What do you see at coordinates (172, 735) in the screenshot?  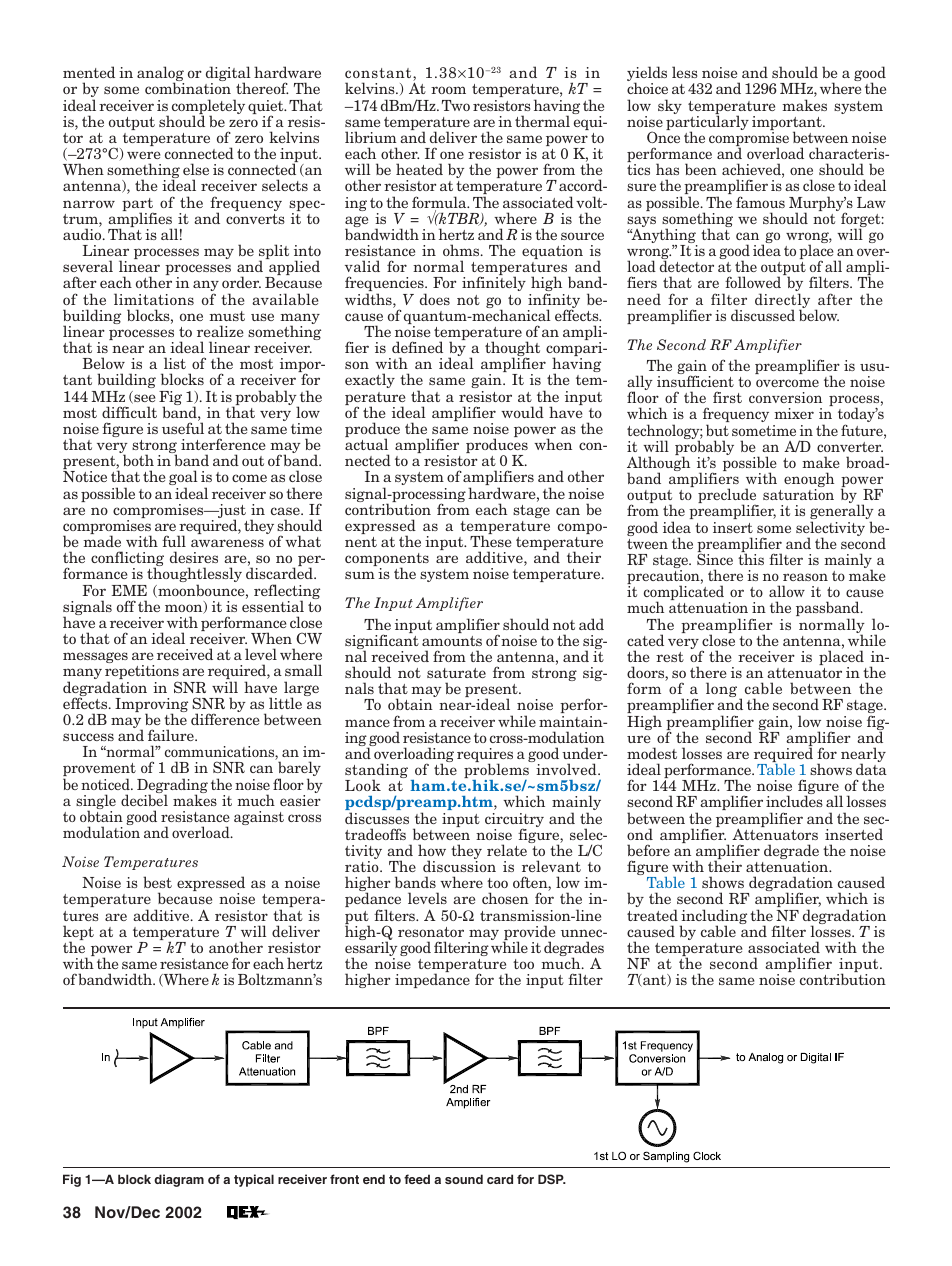 I see `failure` at bounding box center [172, 735].
